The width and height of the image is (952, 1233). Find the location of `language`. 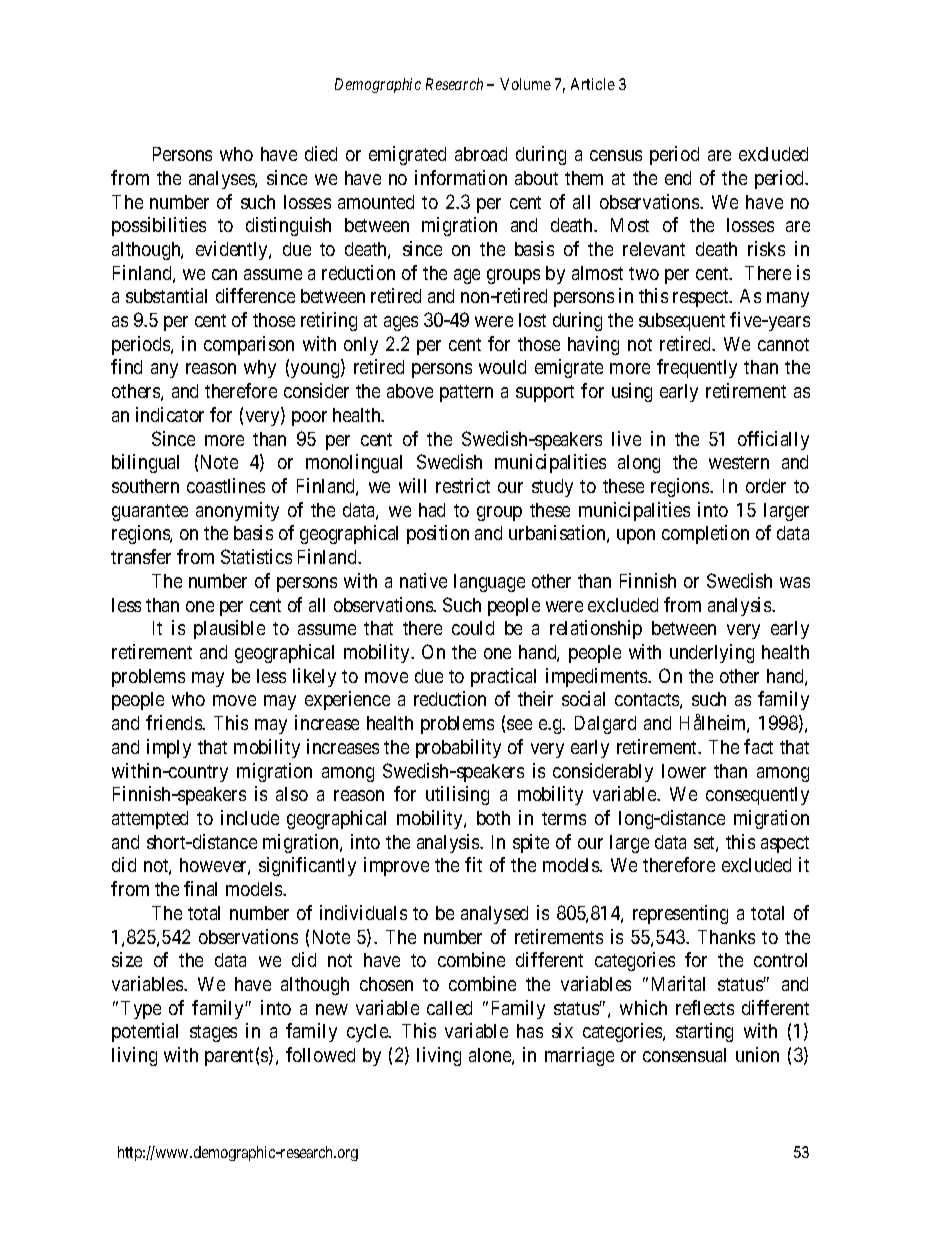

language is located at coordinates (489, 583).
